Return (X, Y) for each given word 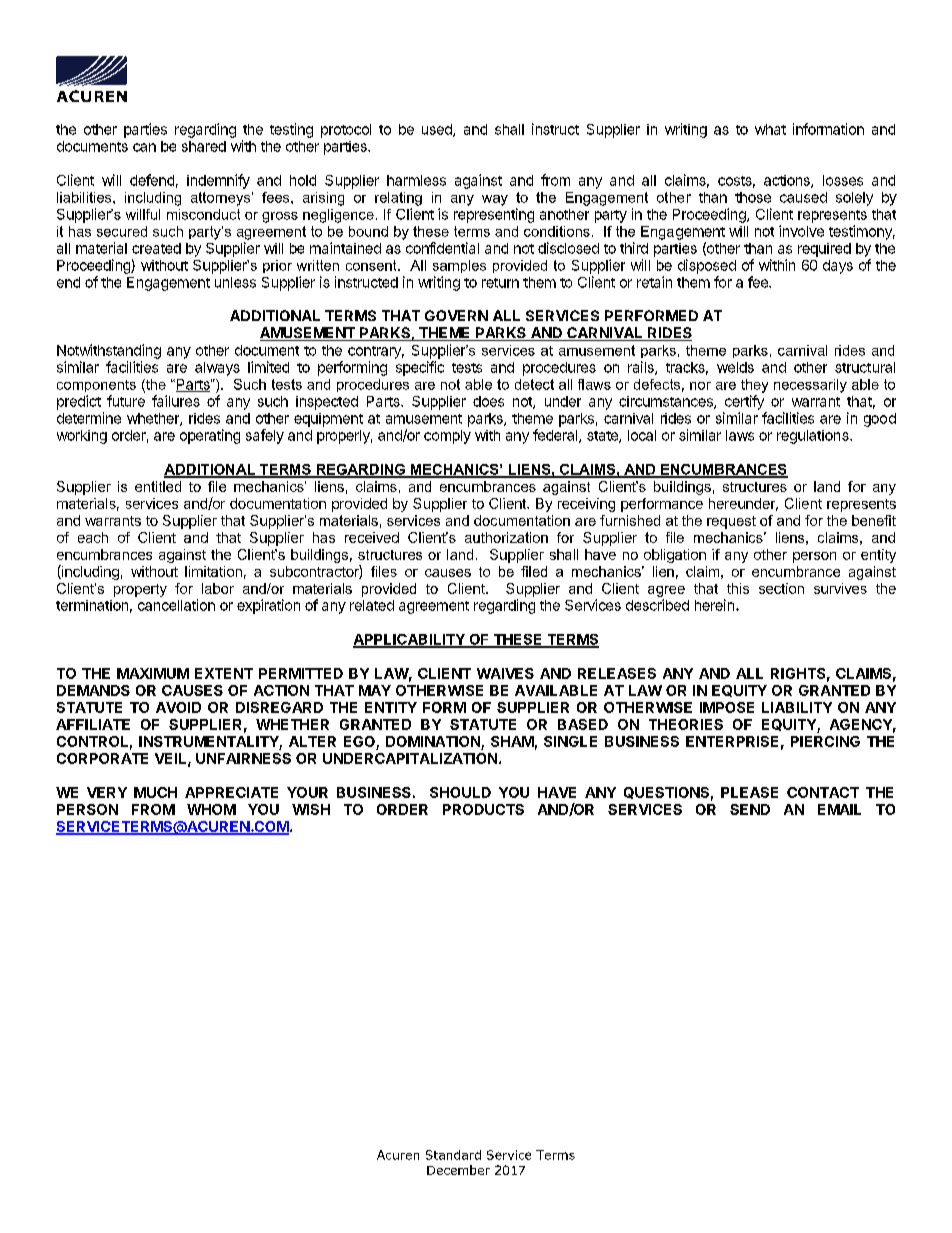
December (458, 1170)
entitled (158, 486)
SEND (750, 809)
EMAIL (839, 809)
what (770, 129)
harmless (416, 180)
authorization (506, 537)
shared (204, 146)
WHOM (211, 809)
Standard (453, 1155)
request (731, 522)
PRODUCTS (483, 809)
